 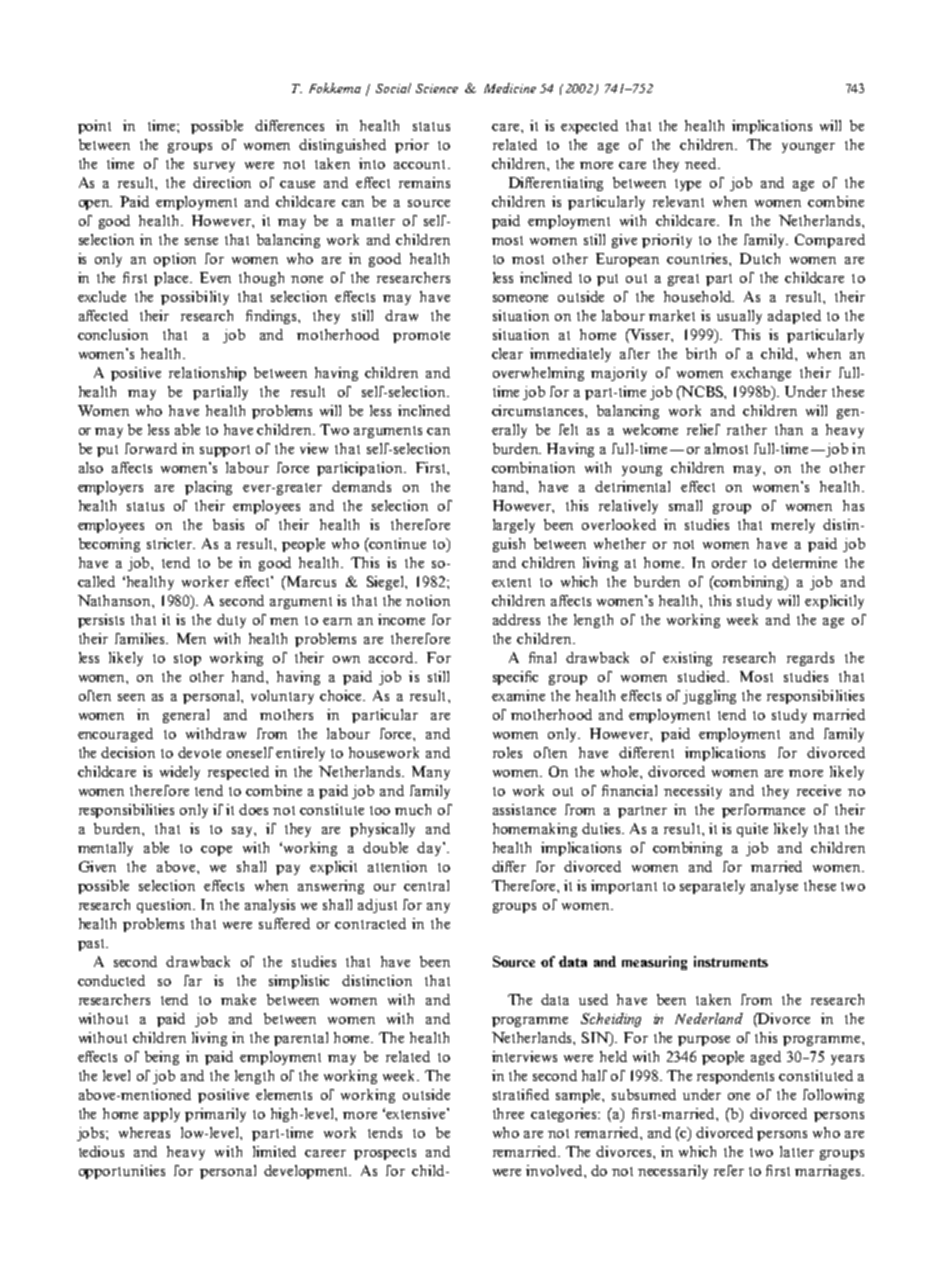 What do you see at coordinates (524, 809) in the screenshot?
I see `assistance` at bounding box center [524, 809].
